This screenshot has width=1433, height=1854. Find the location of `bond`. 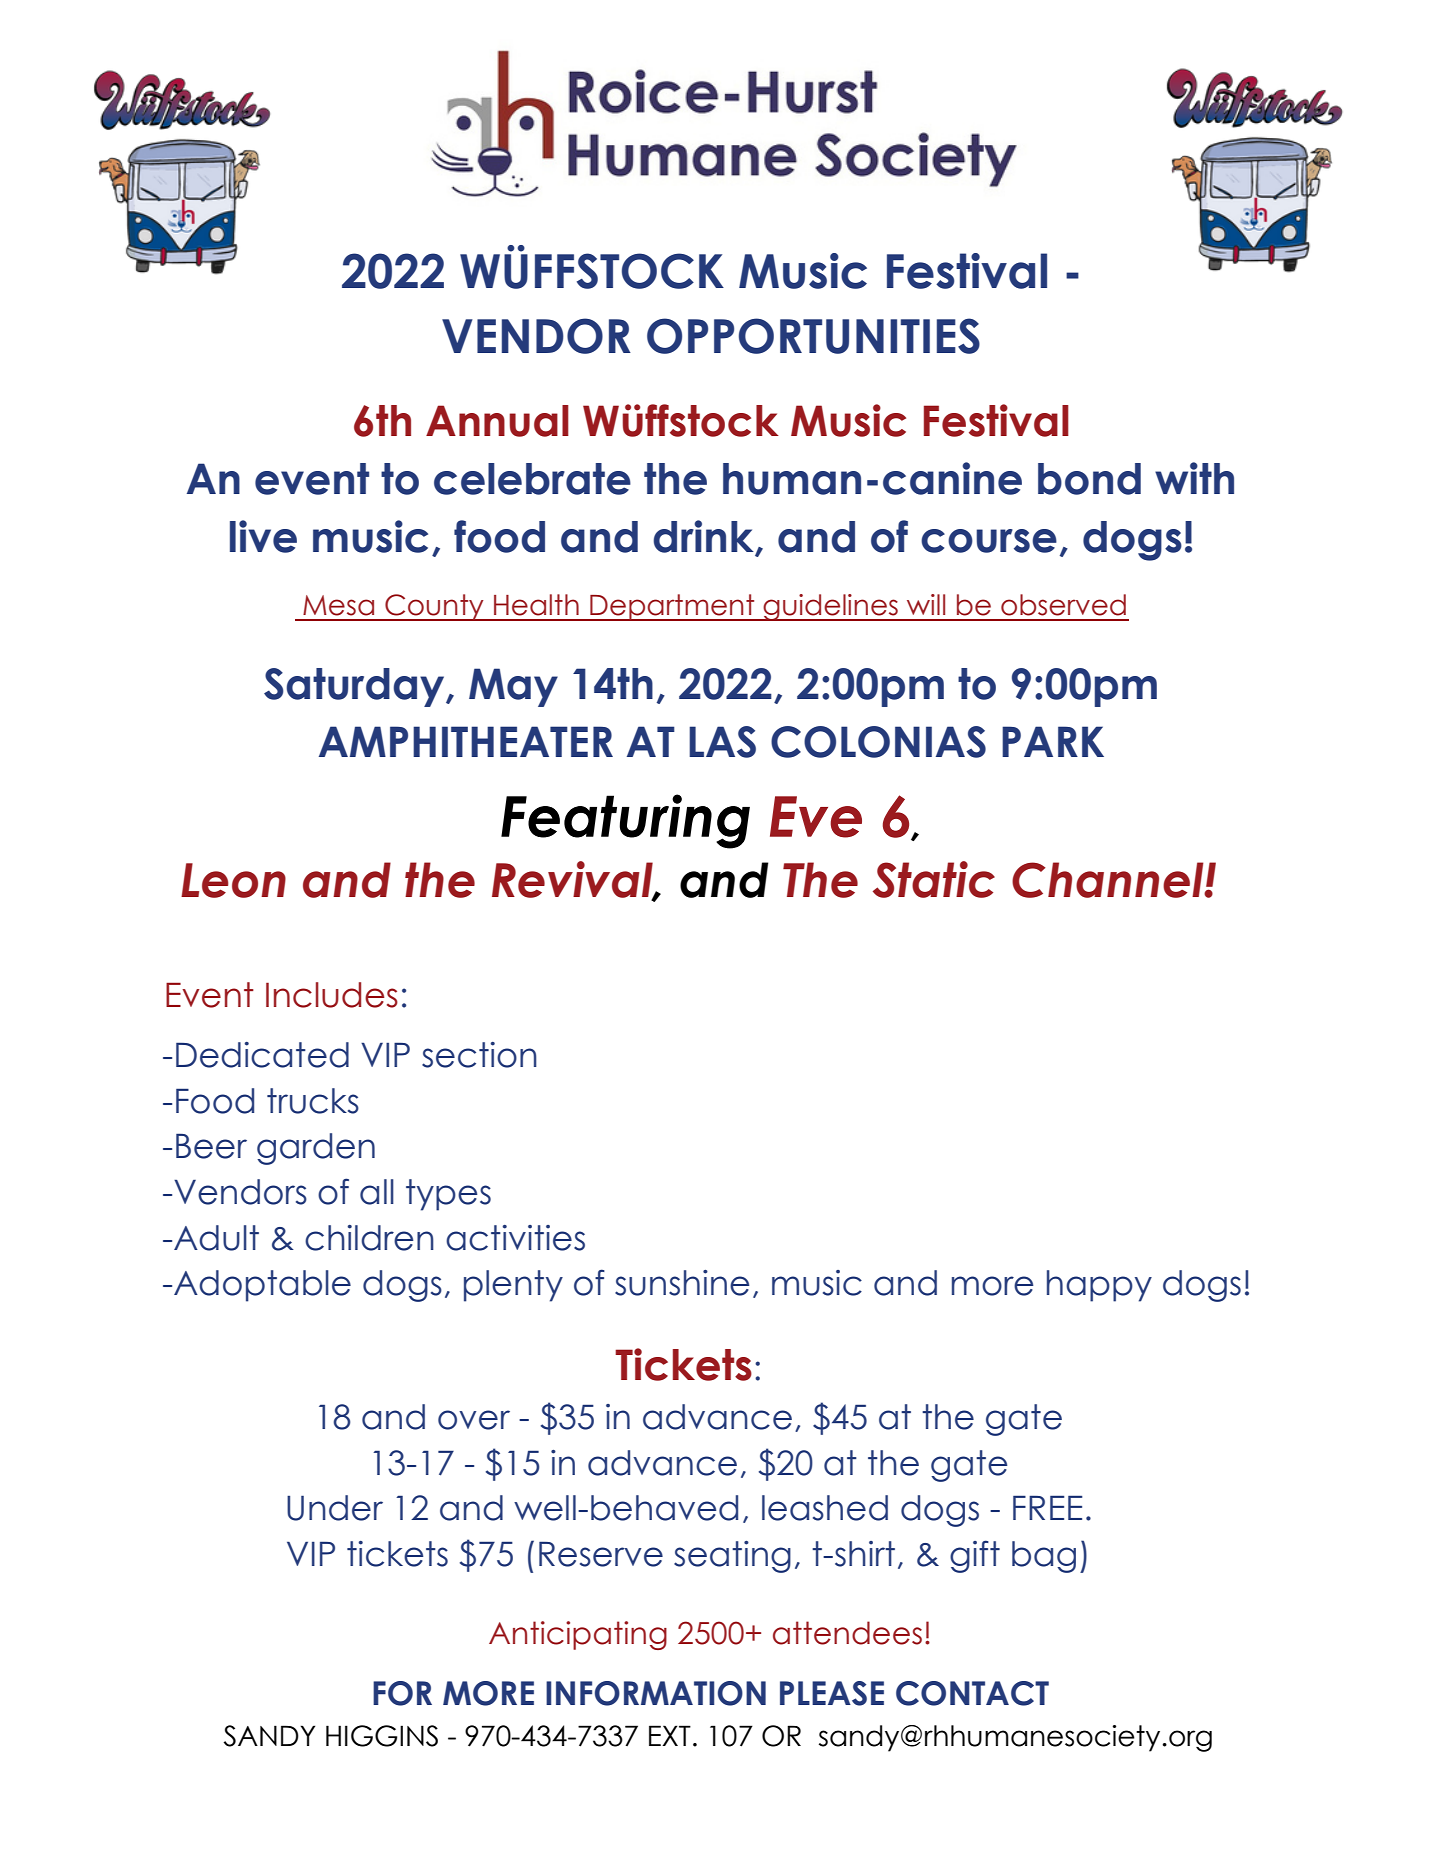

bond is located at coordinates (1089, 479).
